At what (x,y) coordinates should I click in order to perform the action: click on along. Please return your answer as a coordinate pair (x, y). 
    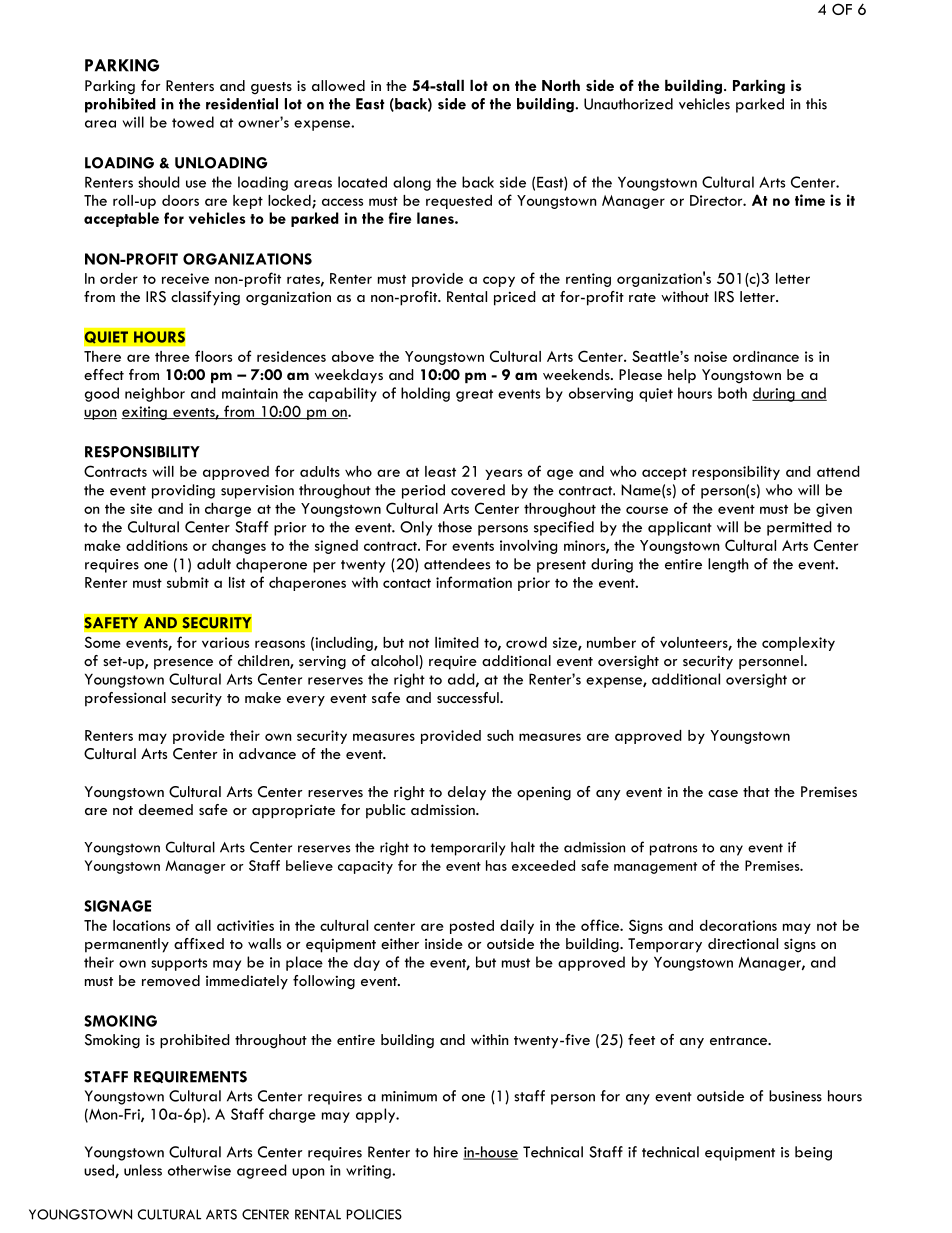
    Looking at the image, I should click on (412, 183).
